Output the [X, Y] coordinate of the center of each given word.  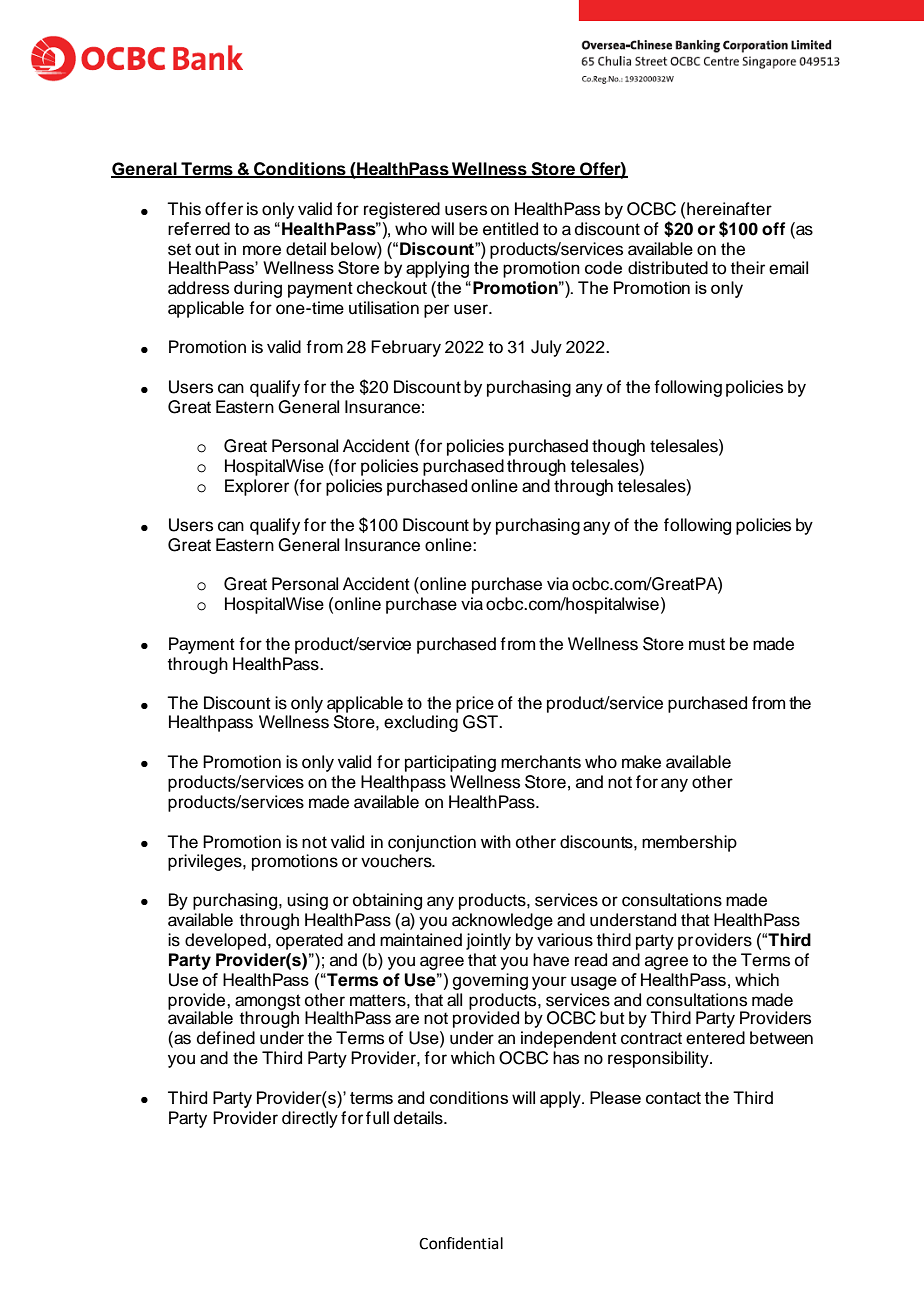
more [262, 250]
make [641, 762]
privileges [206, 862]
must [707, 644]
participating [450, 763]
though [618, 447]
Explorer [257, 487]
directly [310, 1119]
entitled [510, 229]
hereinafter [729, 209]
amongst [268, 1003]
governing [490, 981]
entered [715, 1038]
